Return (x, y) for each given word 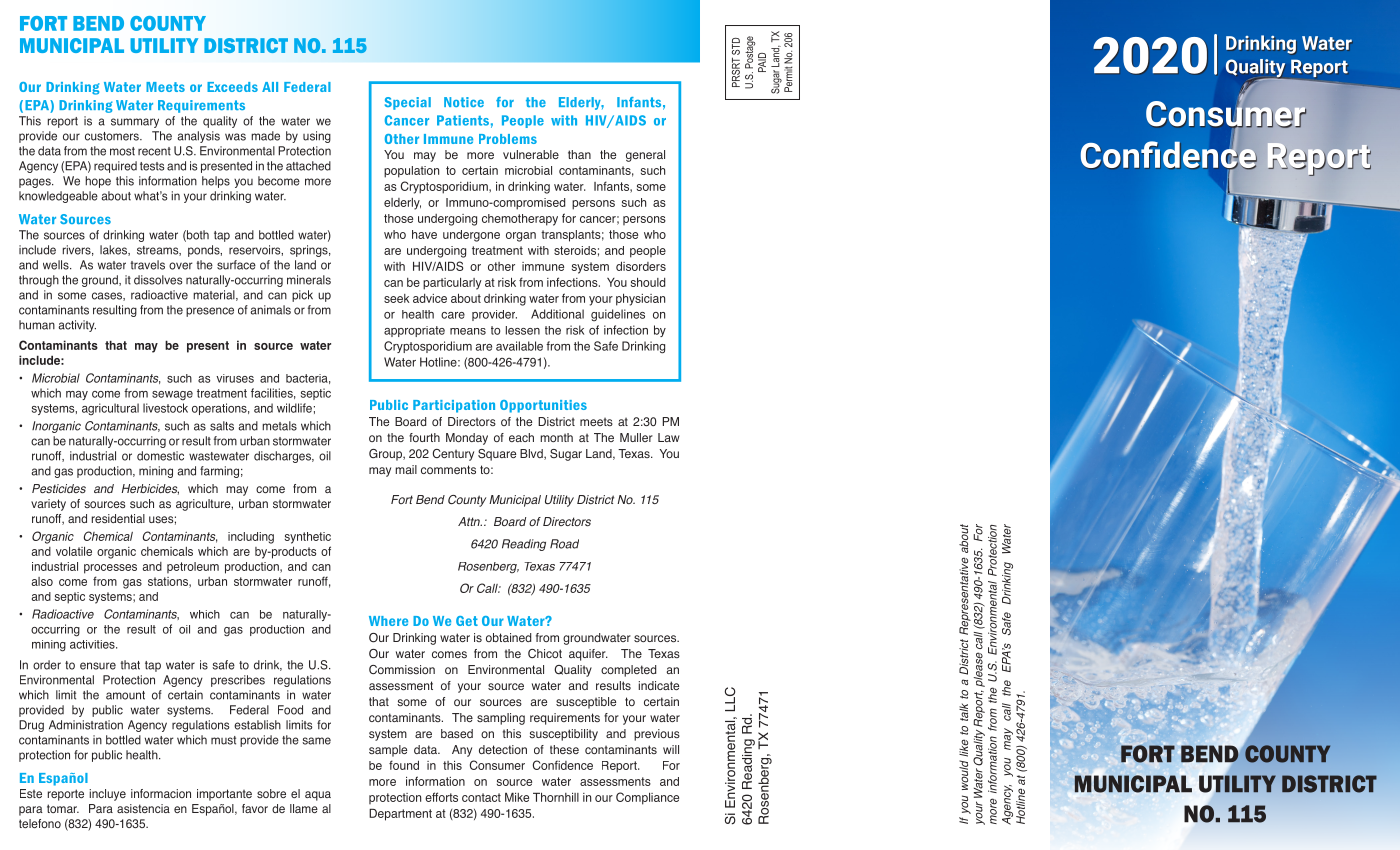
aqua (318, 796)
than (579, 154)
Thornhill (556, 797)
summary (135, 123)
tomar (63, 808)
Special (408, 103)
